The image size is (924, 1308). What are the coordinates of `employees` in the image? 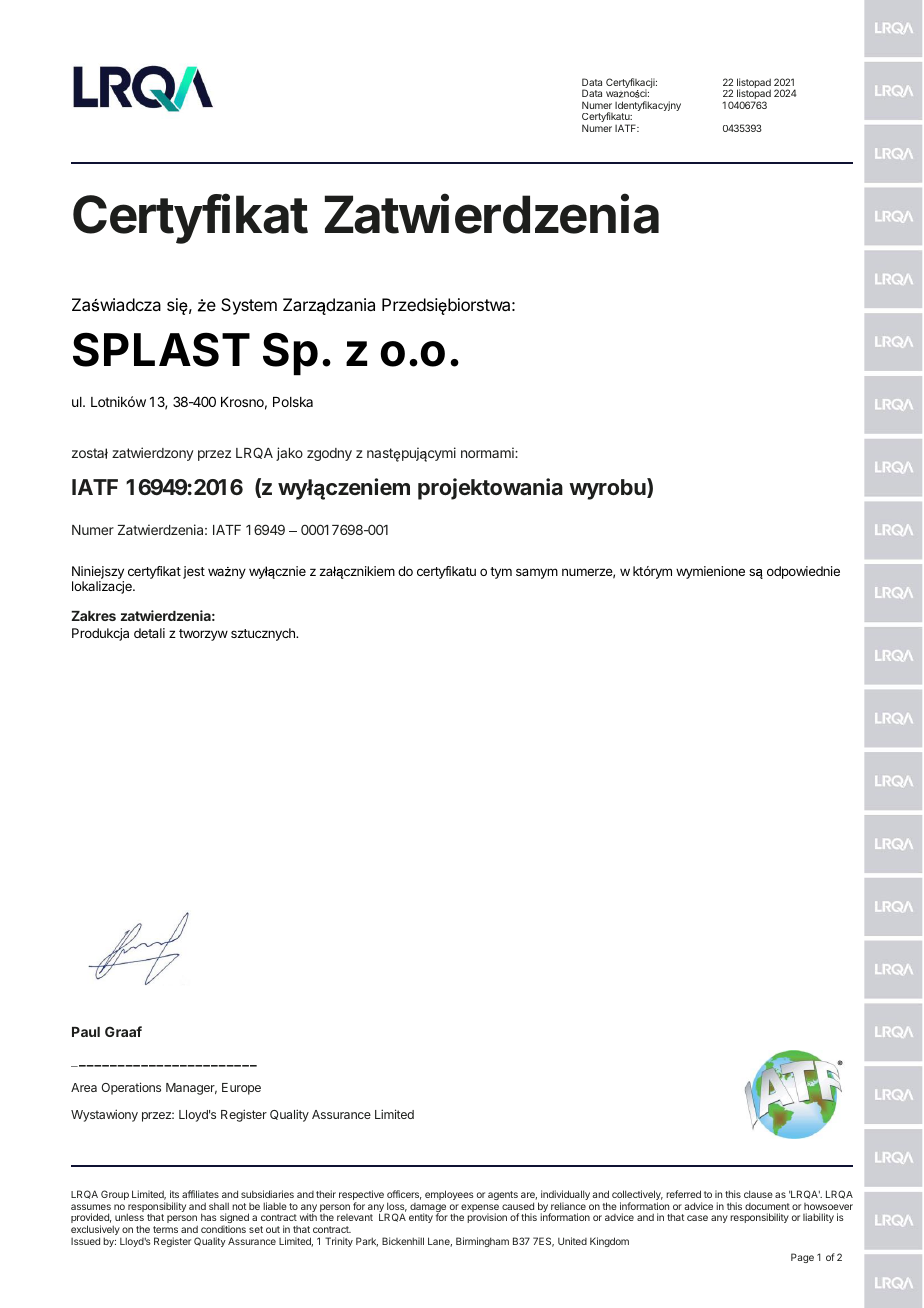 It's located at (449, 1195).
